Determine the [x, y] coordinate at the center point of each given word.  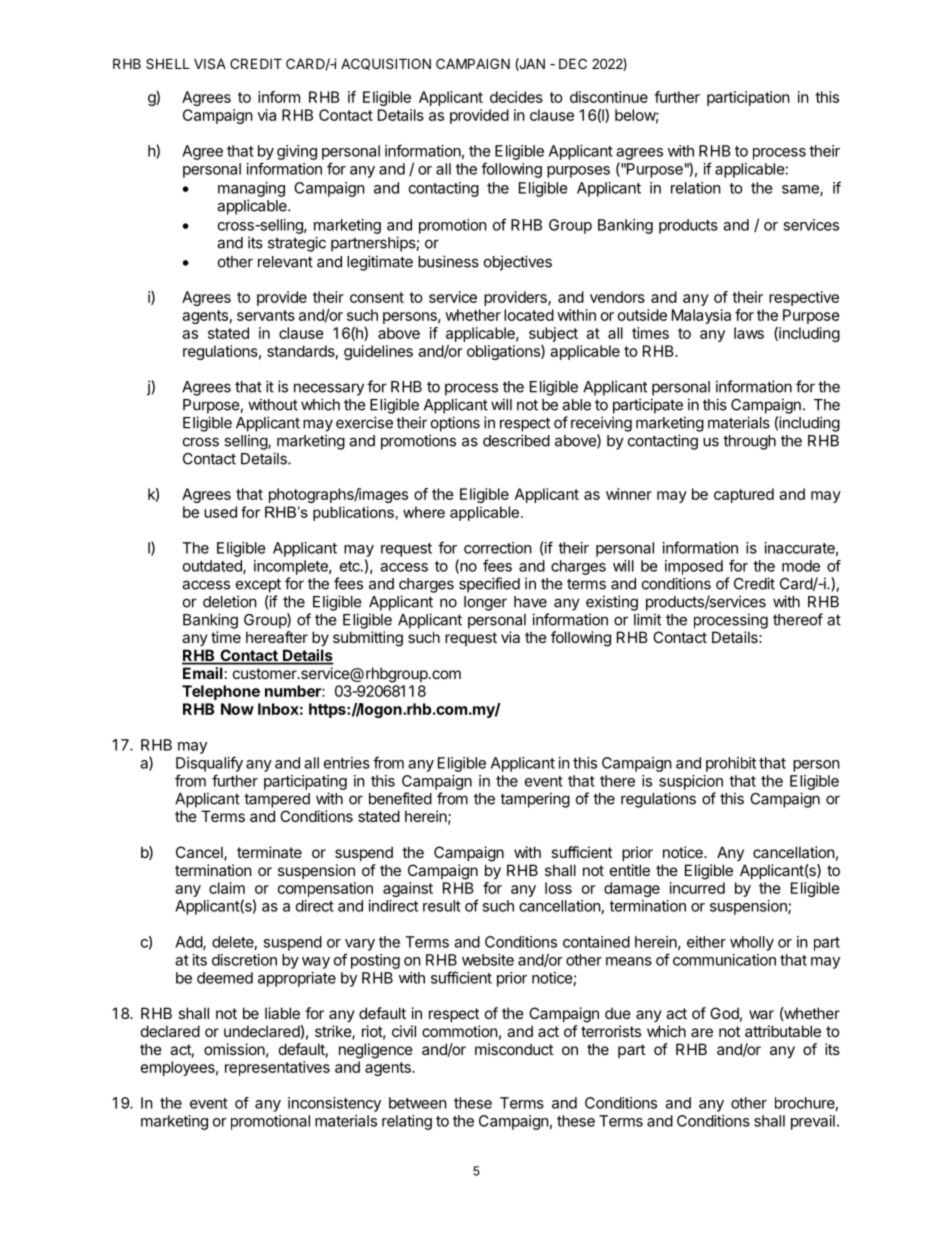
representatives [277, 1068]
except [258, 585]
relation [696, 188]
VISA [210, 63]
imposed [694, 567]
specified [489, 585]
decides [516, 97]
